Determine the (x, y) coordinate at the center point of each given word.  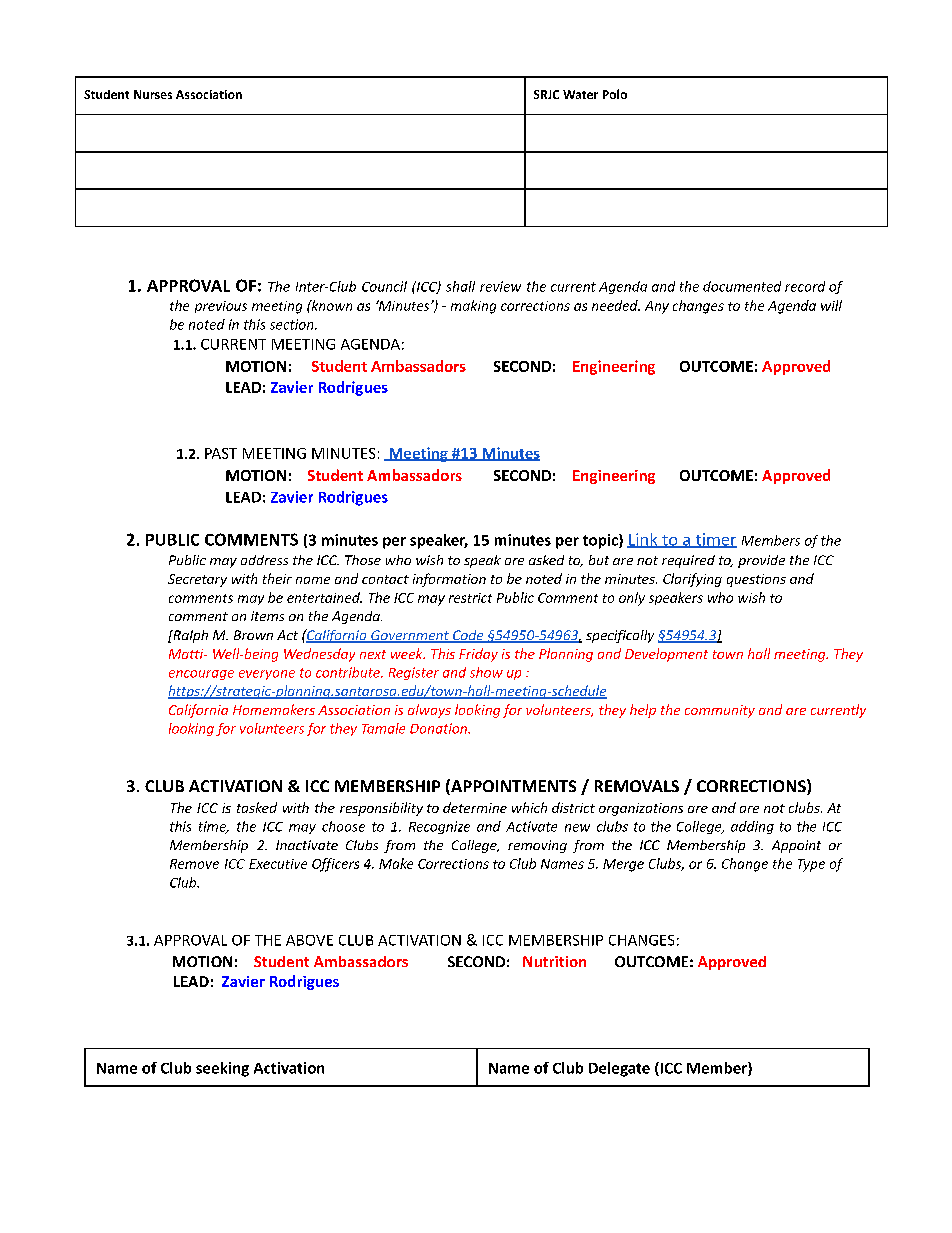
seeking (222, 1069)
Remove (194, 864)
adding (752, 827)
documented (742, 286)
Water (580, 94)
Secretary (197, 580)
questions (756, 580)
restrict (470, 598)
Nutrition (554, 961)
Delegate (619, 1069)
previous (221, 307)
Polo (615, 94)
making (473, 307)
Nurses (153, 94)
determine (475, 807)
